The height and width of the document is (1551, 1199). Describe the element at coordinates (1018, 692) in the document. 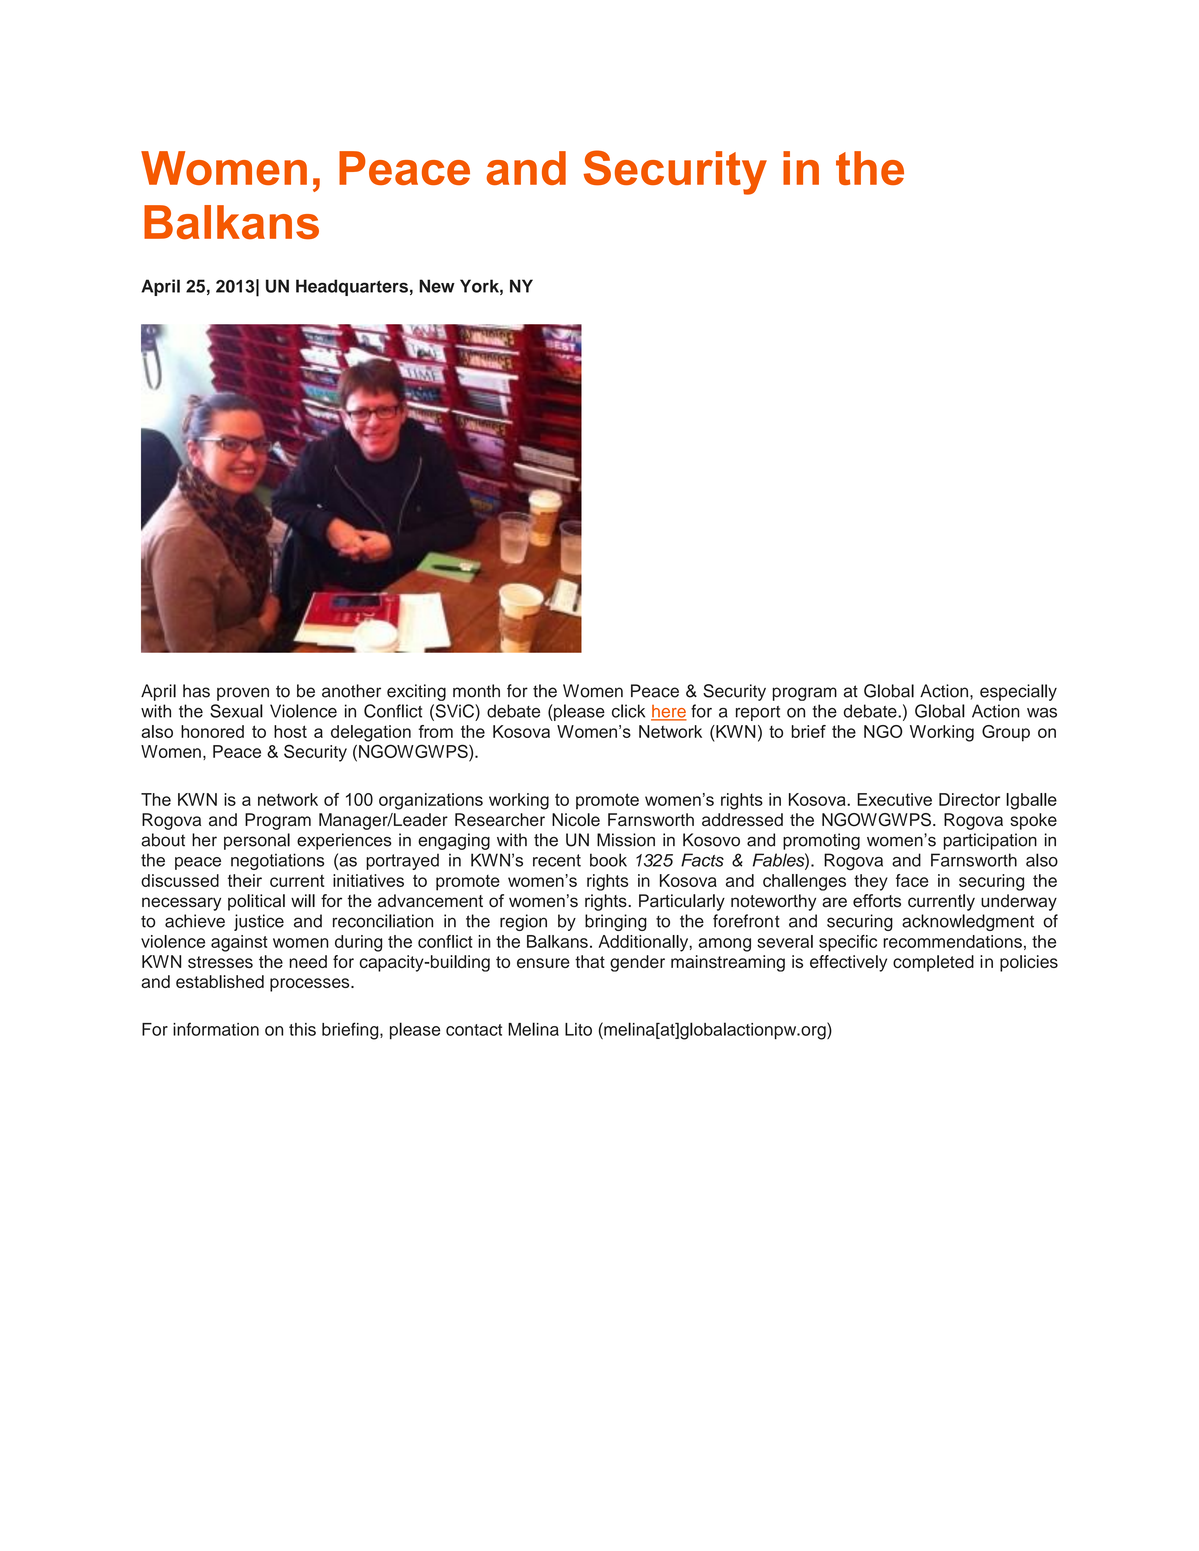

I see `especially` at that location.
